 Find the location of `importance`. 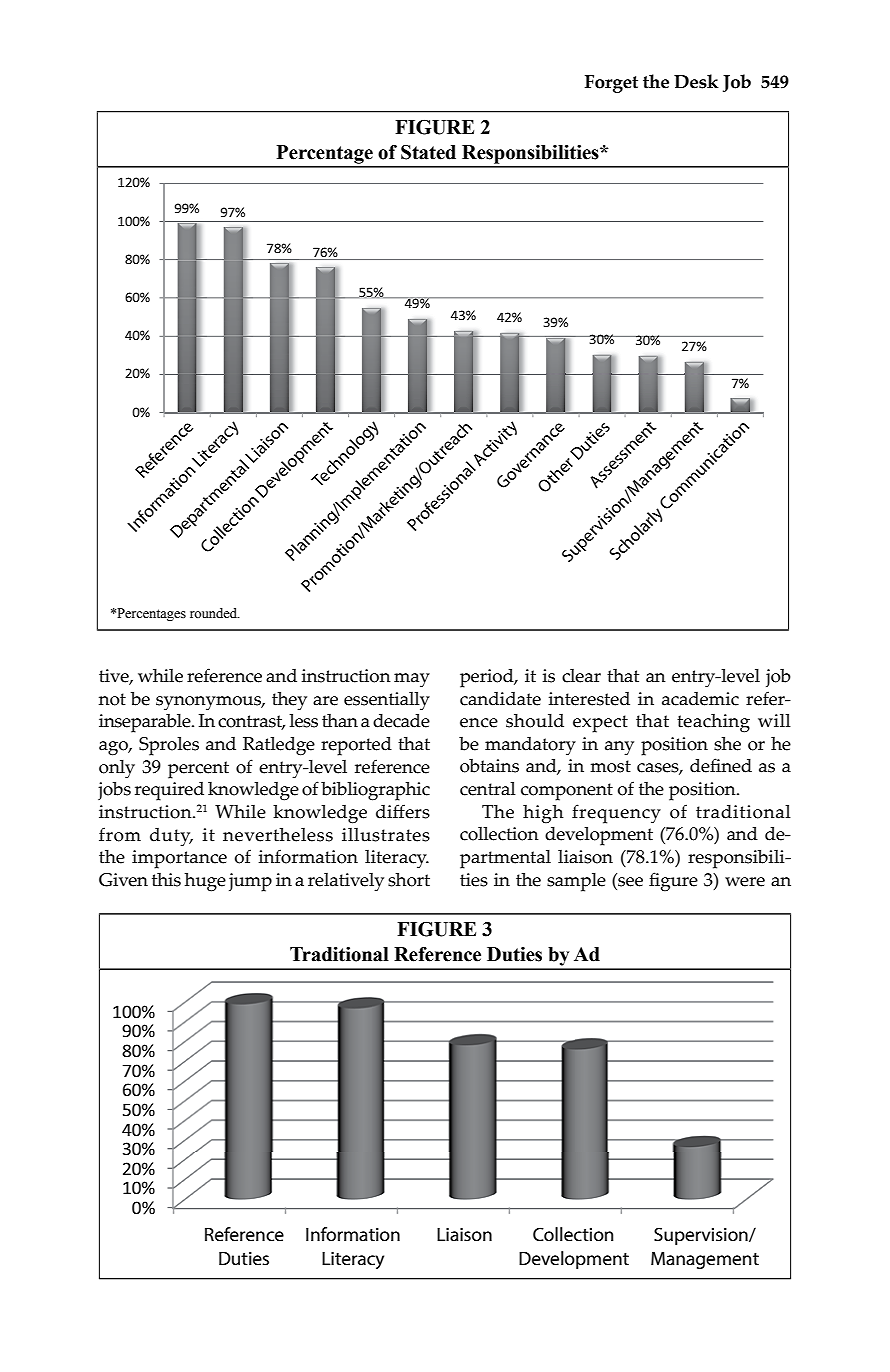

importance is located at coordinates (179, 859).
